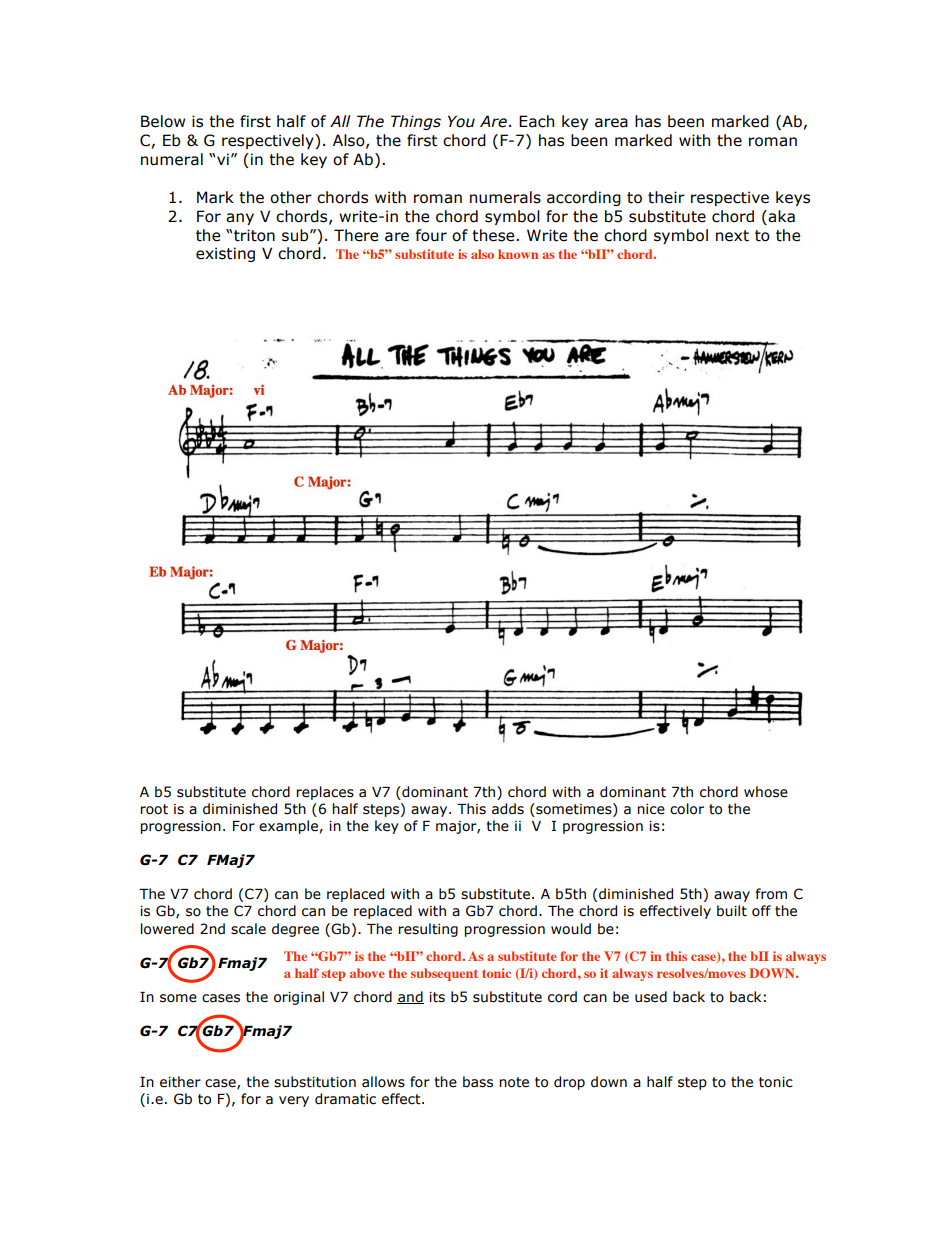 Image resolution: width=952 pixels, height=1233 pixels. I want to click on their, so click(666, 197).
